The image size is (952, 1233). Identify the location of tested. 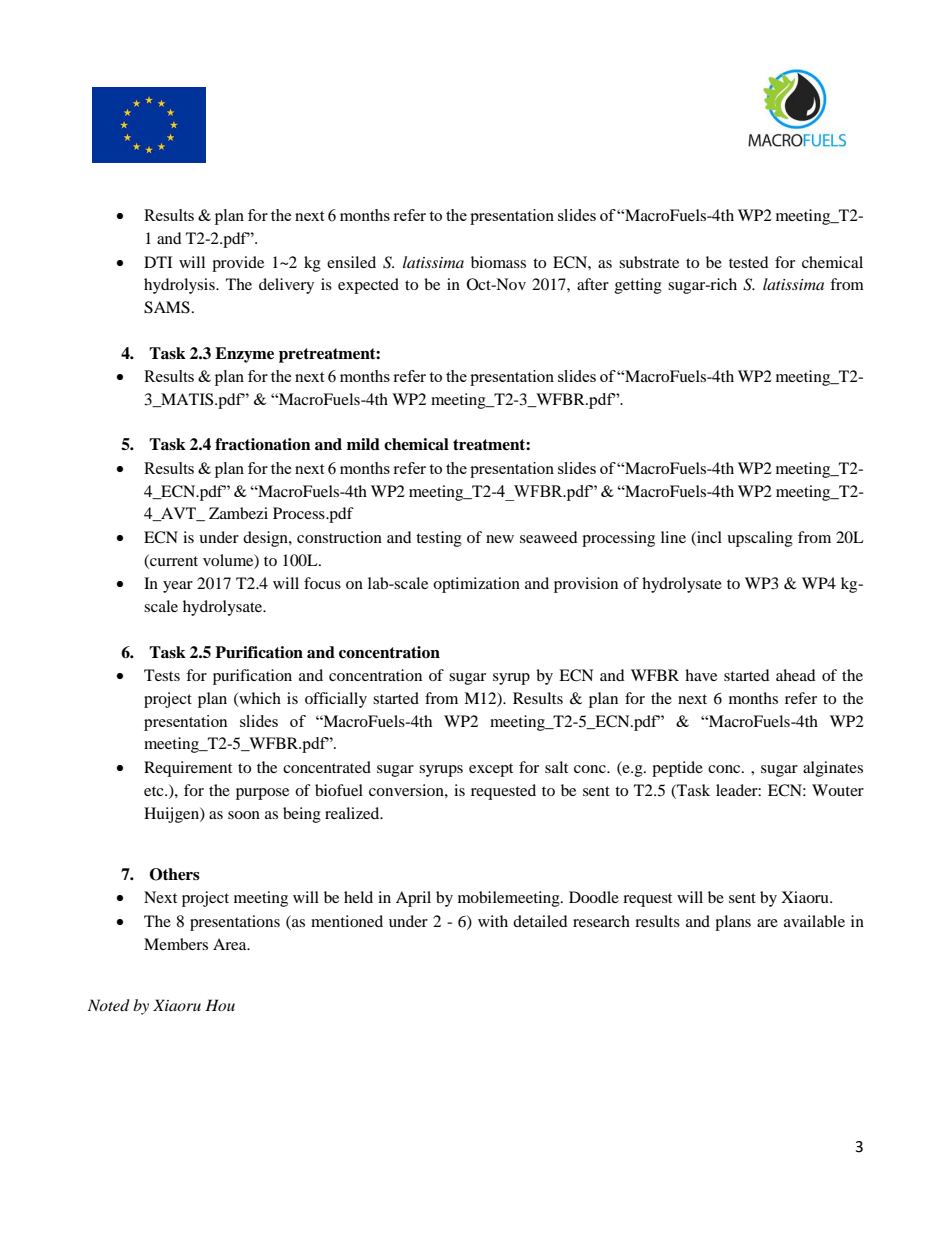
(749, 262).
